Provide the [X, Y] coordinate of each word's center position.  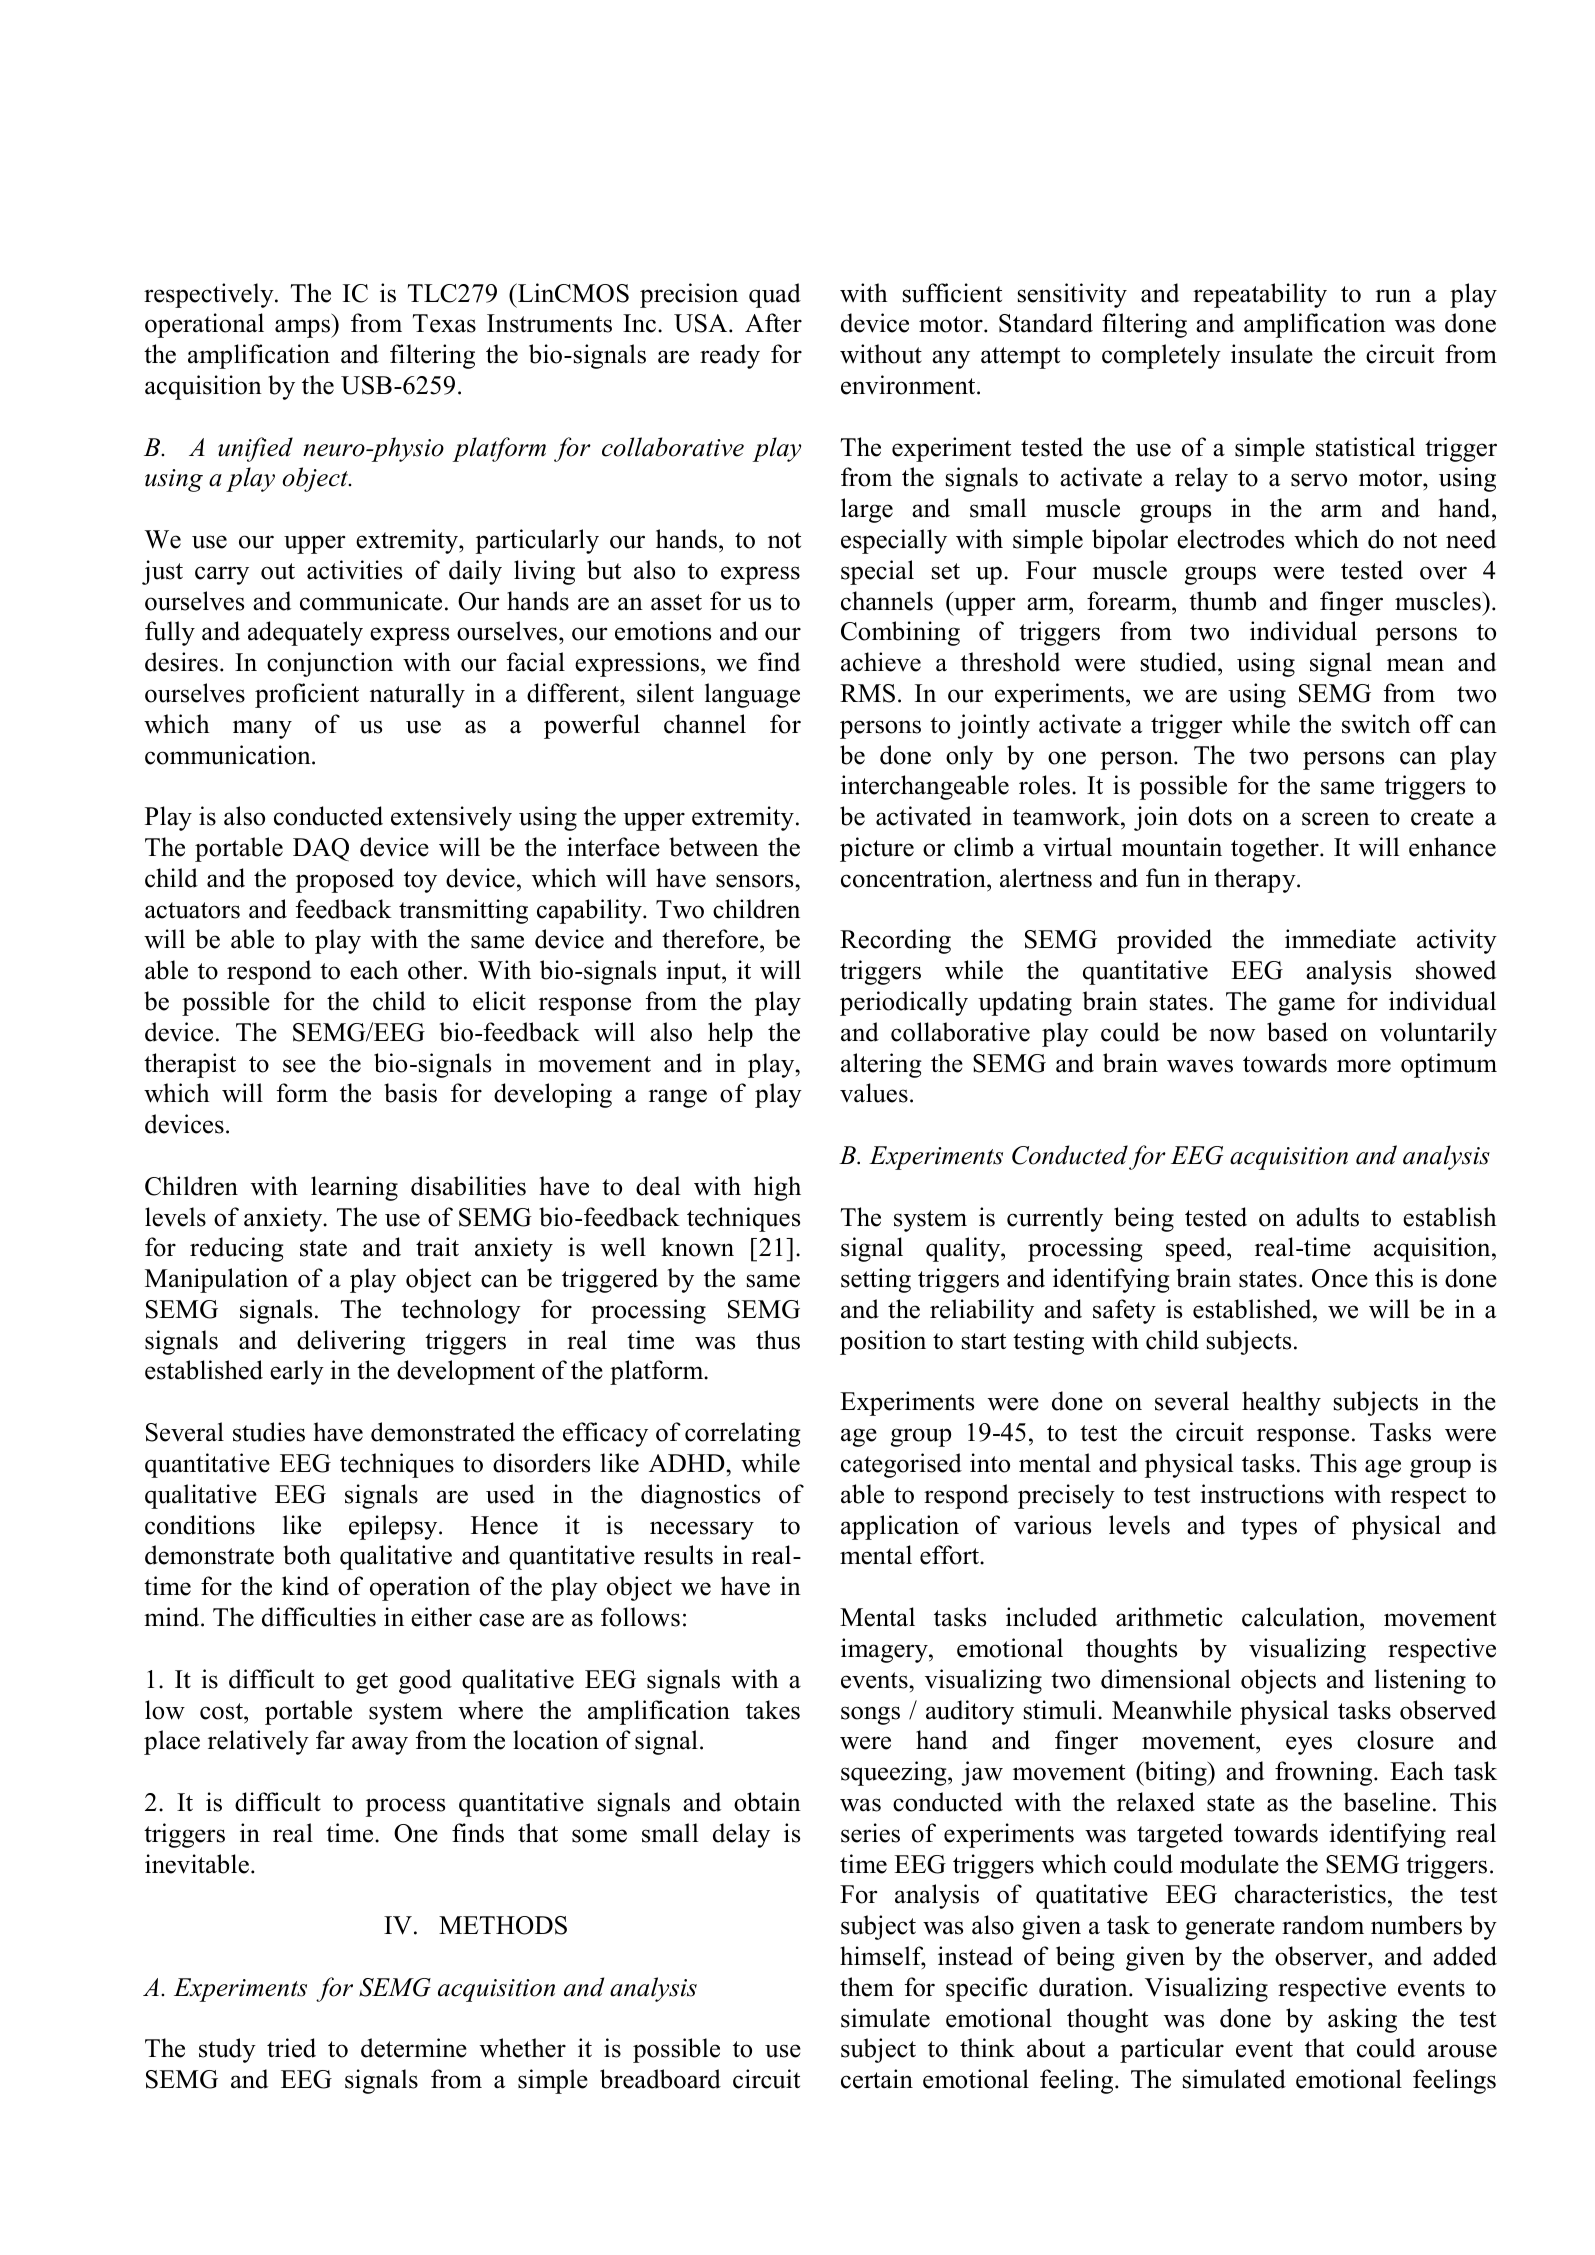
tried [291, 2048]
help [730, 1034]
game [1306, 1006]
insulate [1272, 354]
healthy [1281, 1403]
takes [773, 1710]
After [773, 323]
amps [304, 328]
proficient [307, 695]
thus [778, 1340]
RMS [867, 693]
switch [1376, 724]
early [297, 1372]
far [330, 1740]
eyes [1309, 1745]
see [299, 1066]
